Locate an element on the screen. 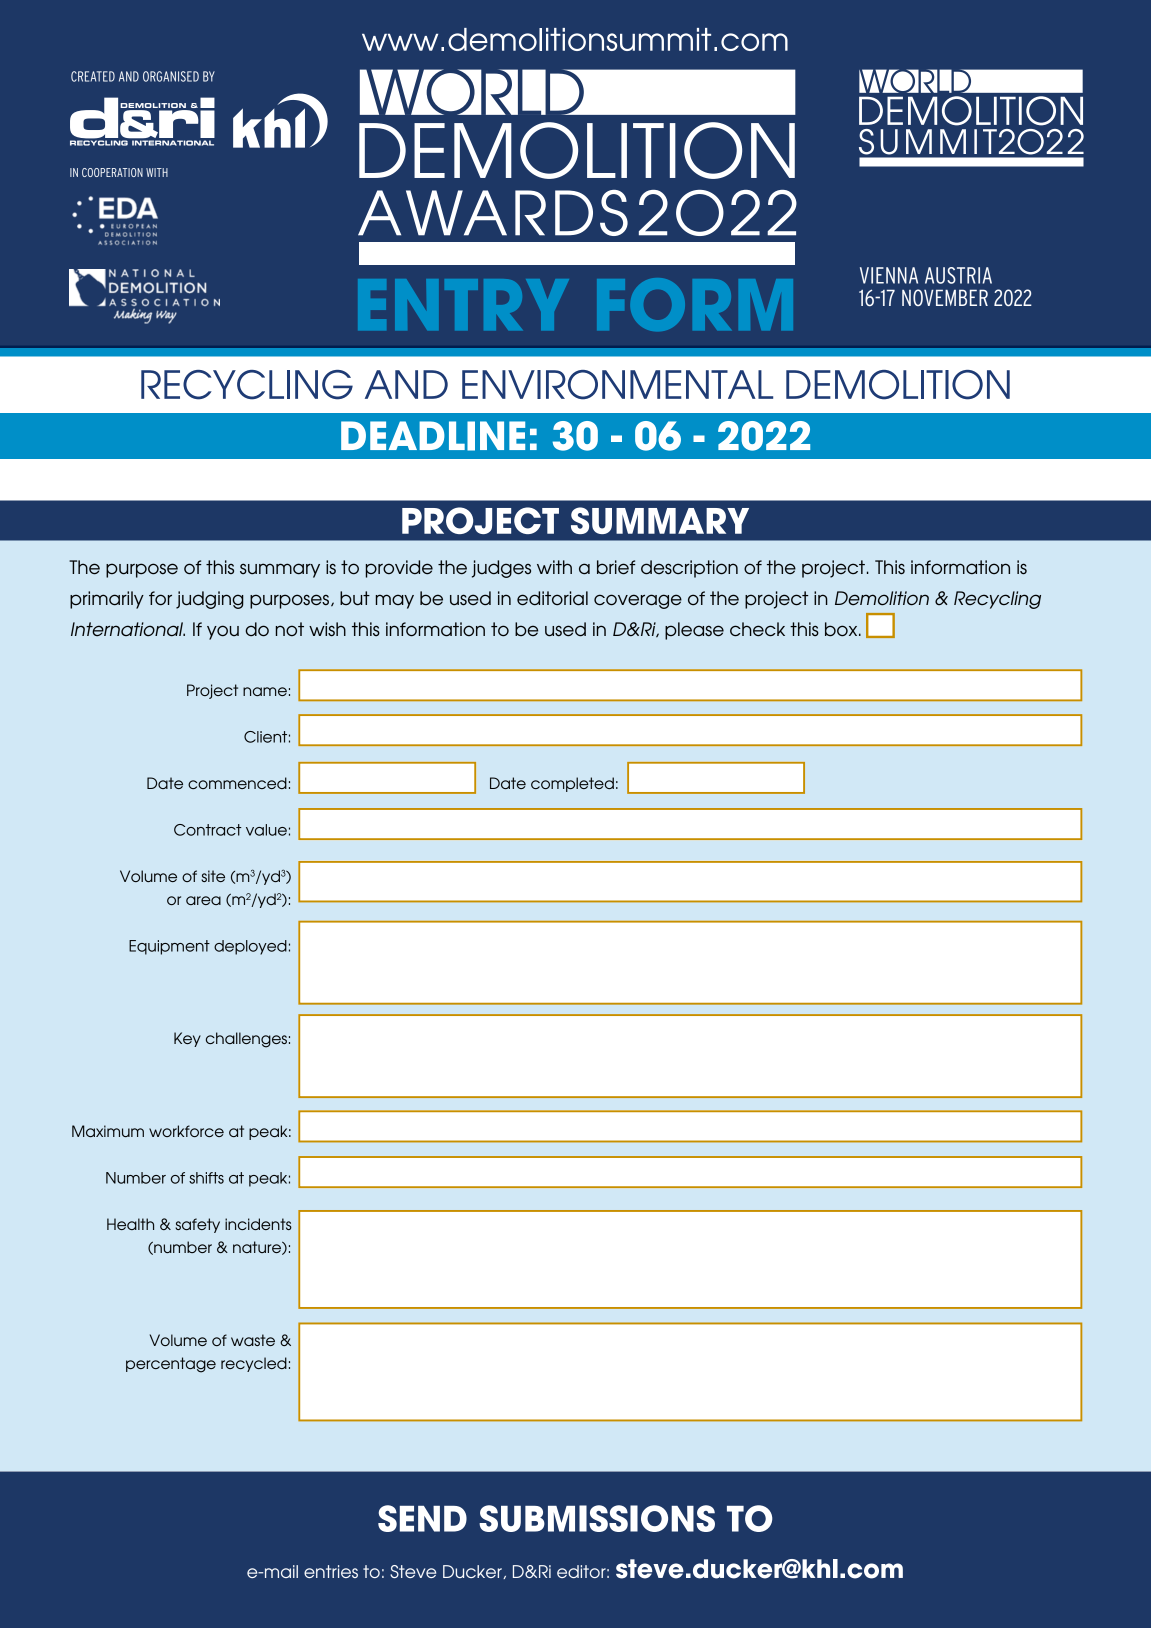 This screenshot has width=1151, height=1628. DEADLINE is located at coordinates (433, 436).
